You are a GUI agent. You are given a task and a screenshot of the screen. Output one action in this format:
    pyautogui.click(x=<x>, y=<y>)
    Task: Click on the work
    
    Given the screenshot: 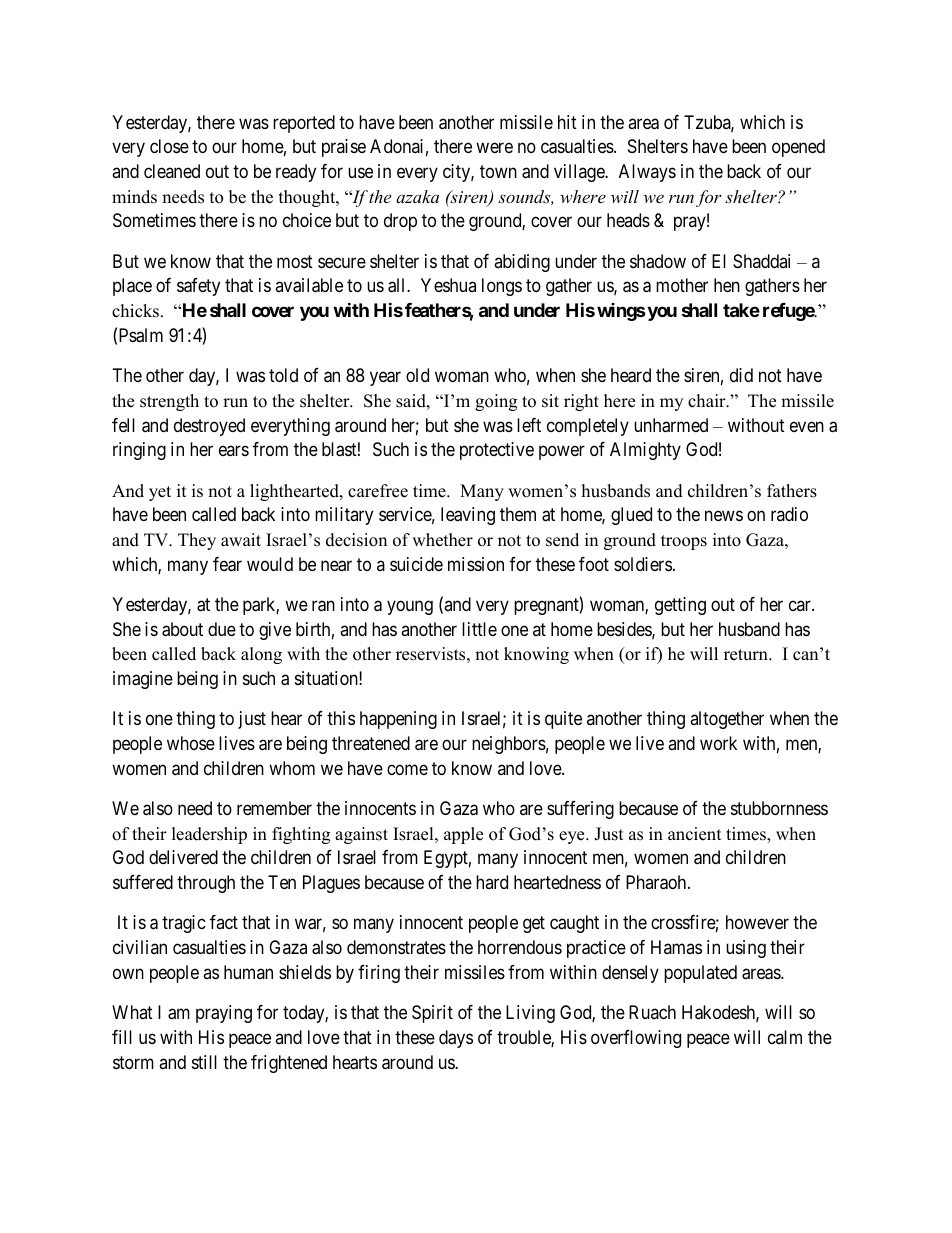 What is the action you would take?
    pyautogui.click(x=718, y=743)
